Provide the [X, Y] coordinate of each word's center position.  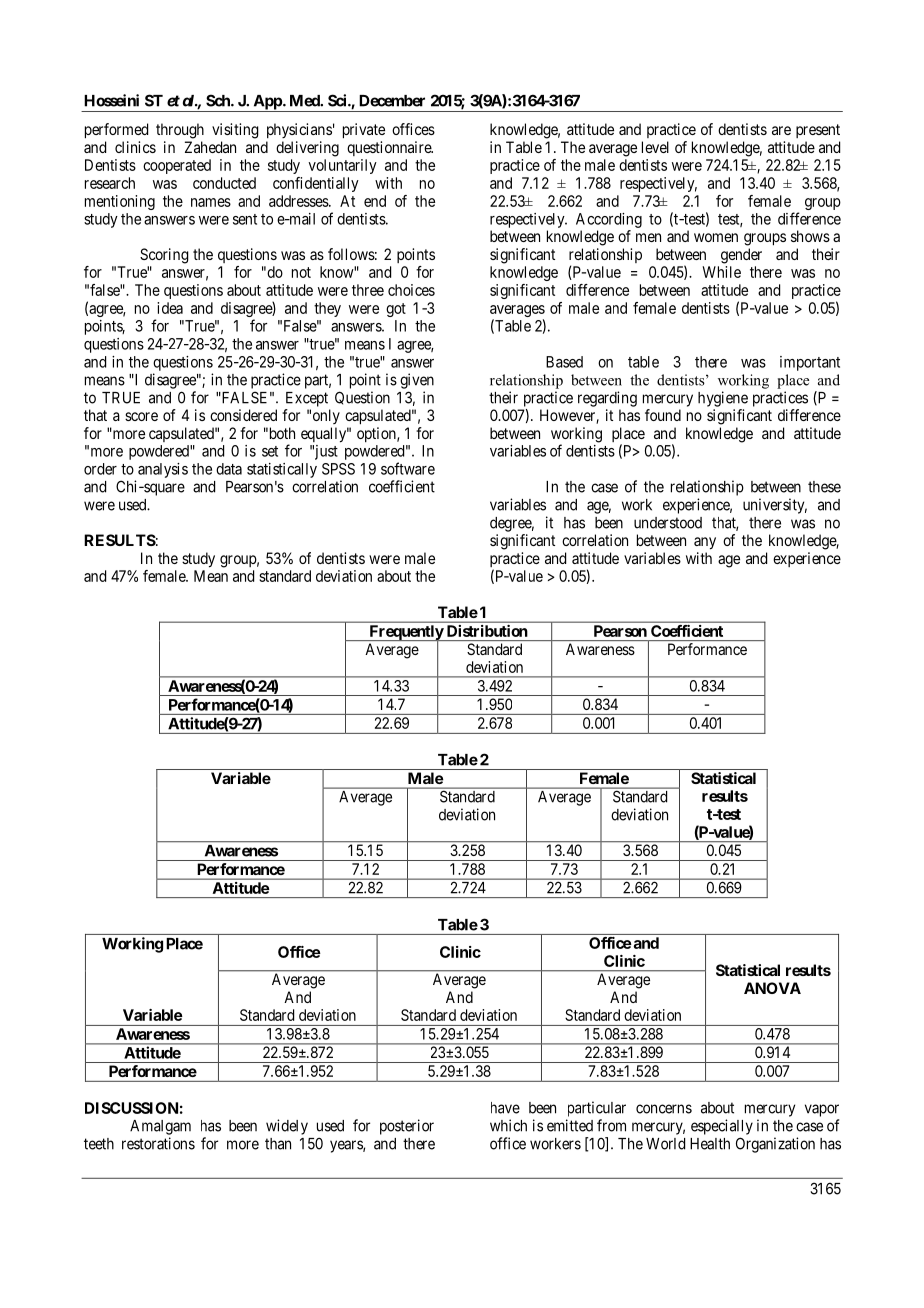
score [141, 416]
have [505, 1108]
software [408, 468]
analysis [163, 470]
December [392, 101]
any [705, 543]
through [180, 131]
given [417, 381]
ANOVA [772, 988]
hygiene [723, 399]
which [508, 1125]
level [655, 147]
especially [722, 1127]
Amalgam [160, 1127]
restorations [158, 1143]
